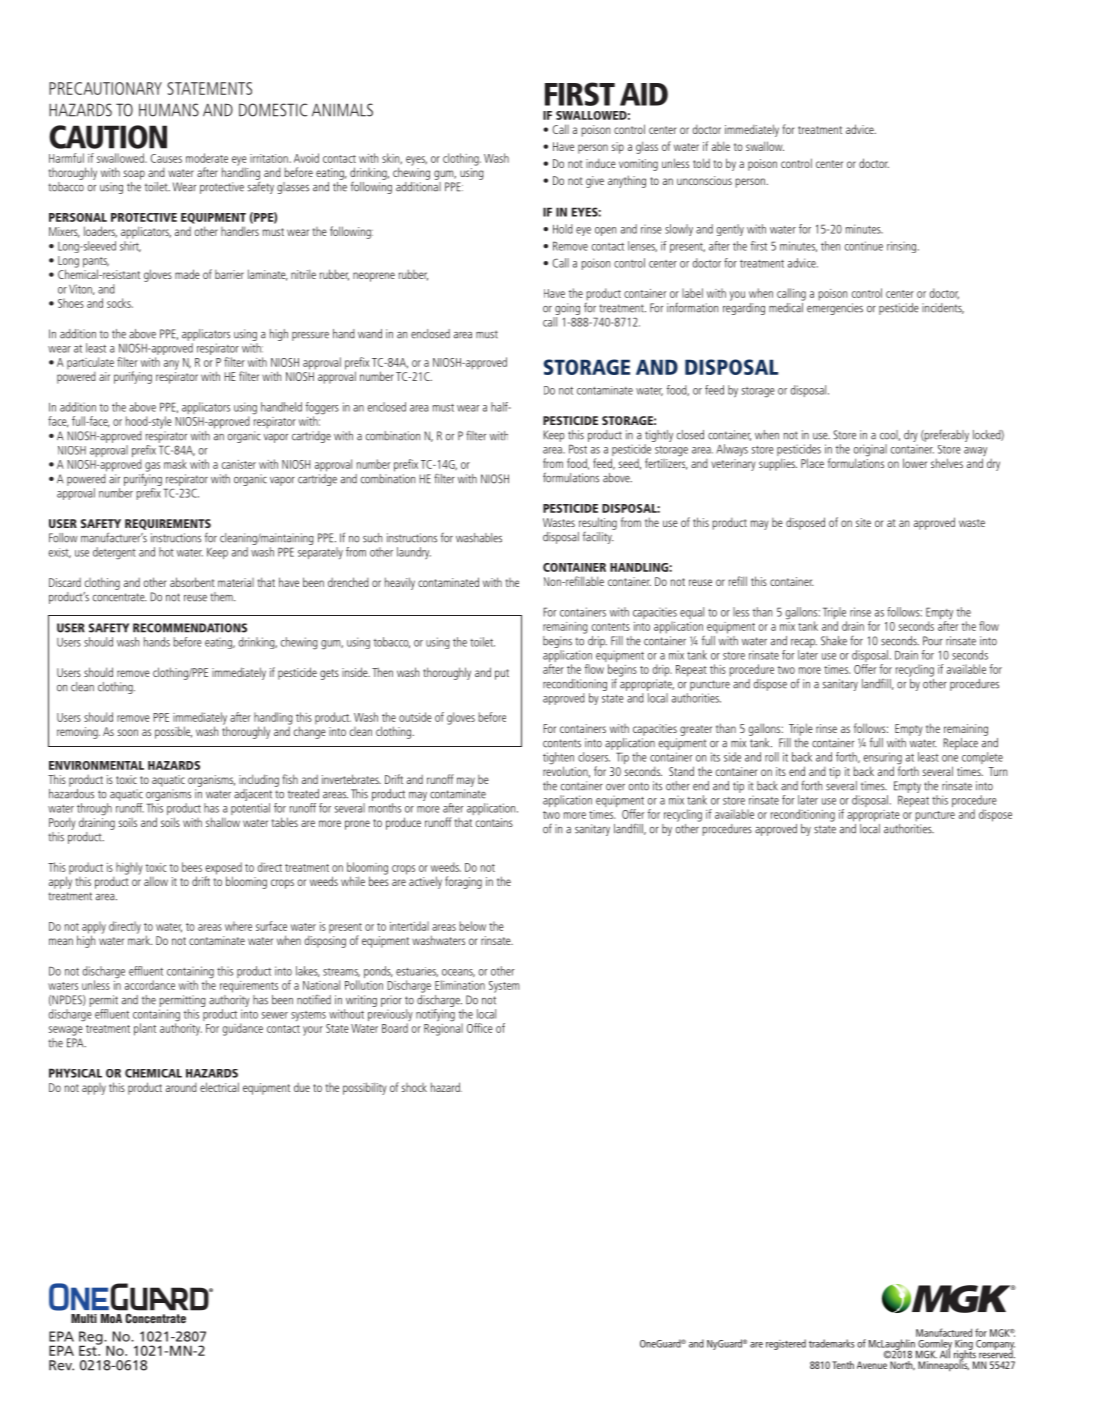 This image has width=1096, height=1418. What do you see at coordinates (558, 759) in the image?
I see `tighten` at bounding box center [558, 759].
